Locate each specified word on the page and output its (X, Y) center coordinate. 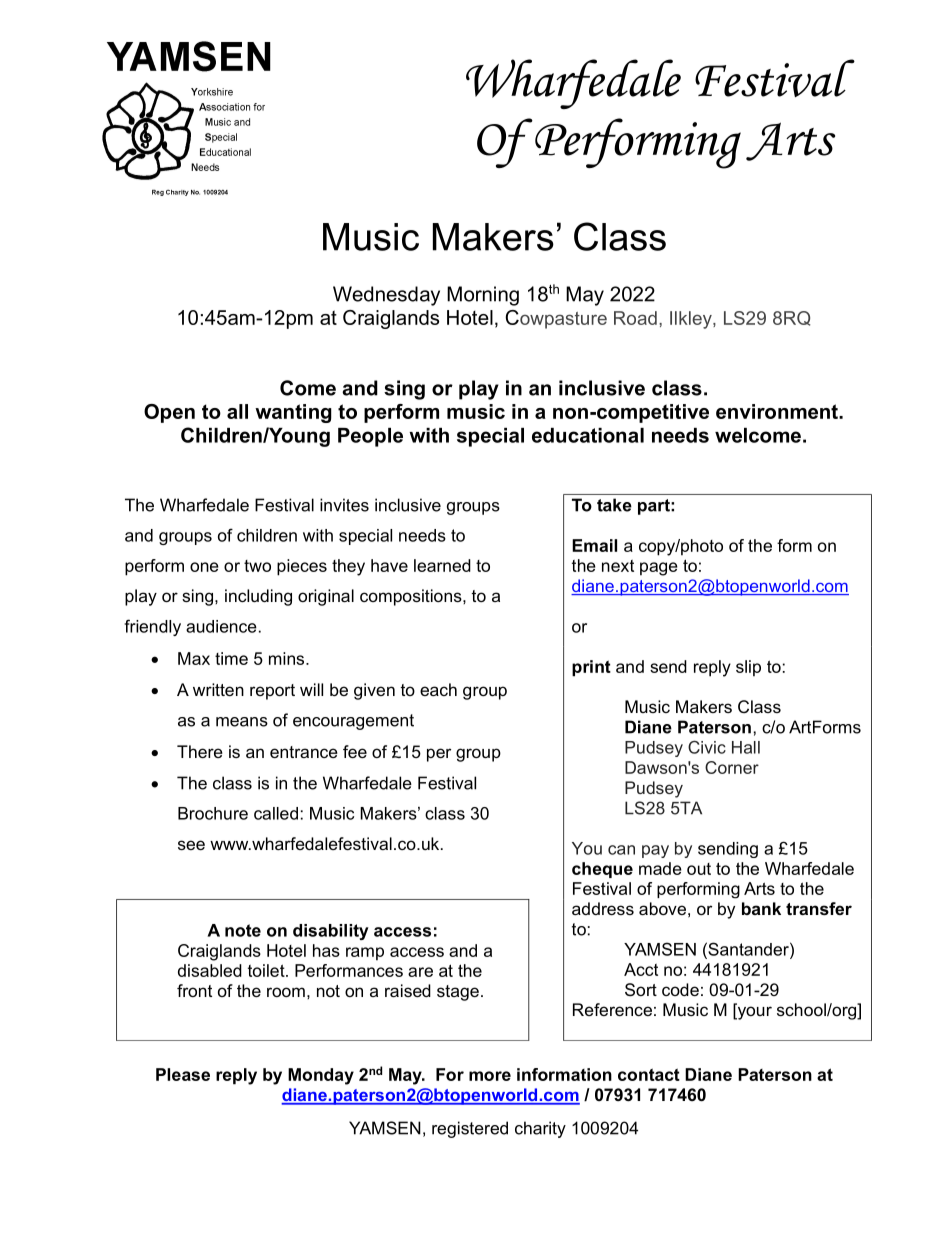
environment (778, 411)
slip (748, 668)
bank (761, 908)
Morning (483, 296)
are (420, 972)
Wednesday (386, 296)
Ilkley (692, 320)
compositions (412, 597)
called (276, 813)
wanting (293, 413)
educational (588, 435)
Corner (732, 767)
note (243, 930)
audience (221, 626)
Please (183, 1074)
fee (355, 751)
